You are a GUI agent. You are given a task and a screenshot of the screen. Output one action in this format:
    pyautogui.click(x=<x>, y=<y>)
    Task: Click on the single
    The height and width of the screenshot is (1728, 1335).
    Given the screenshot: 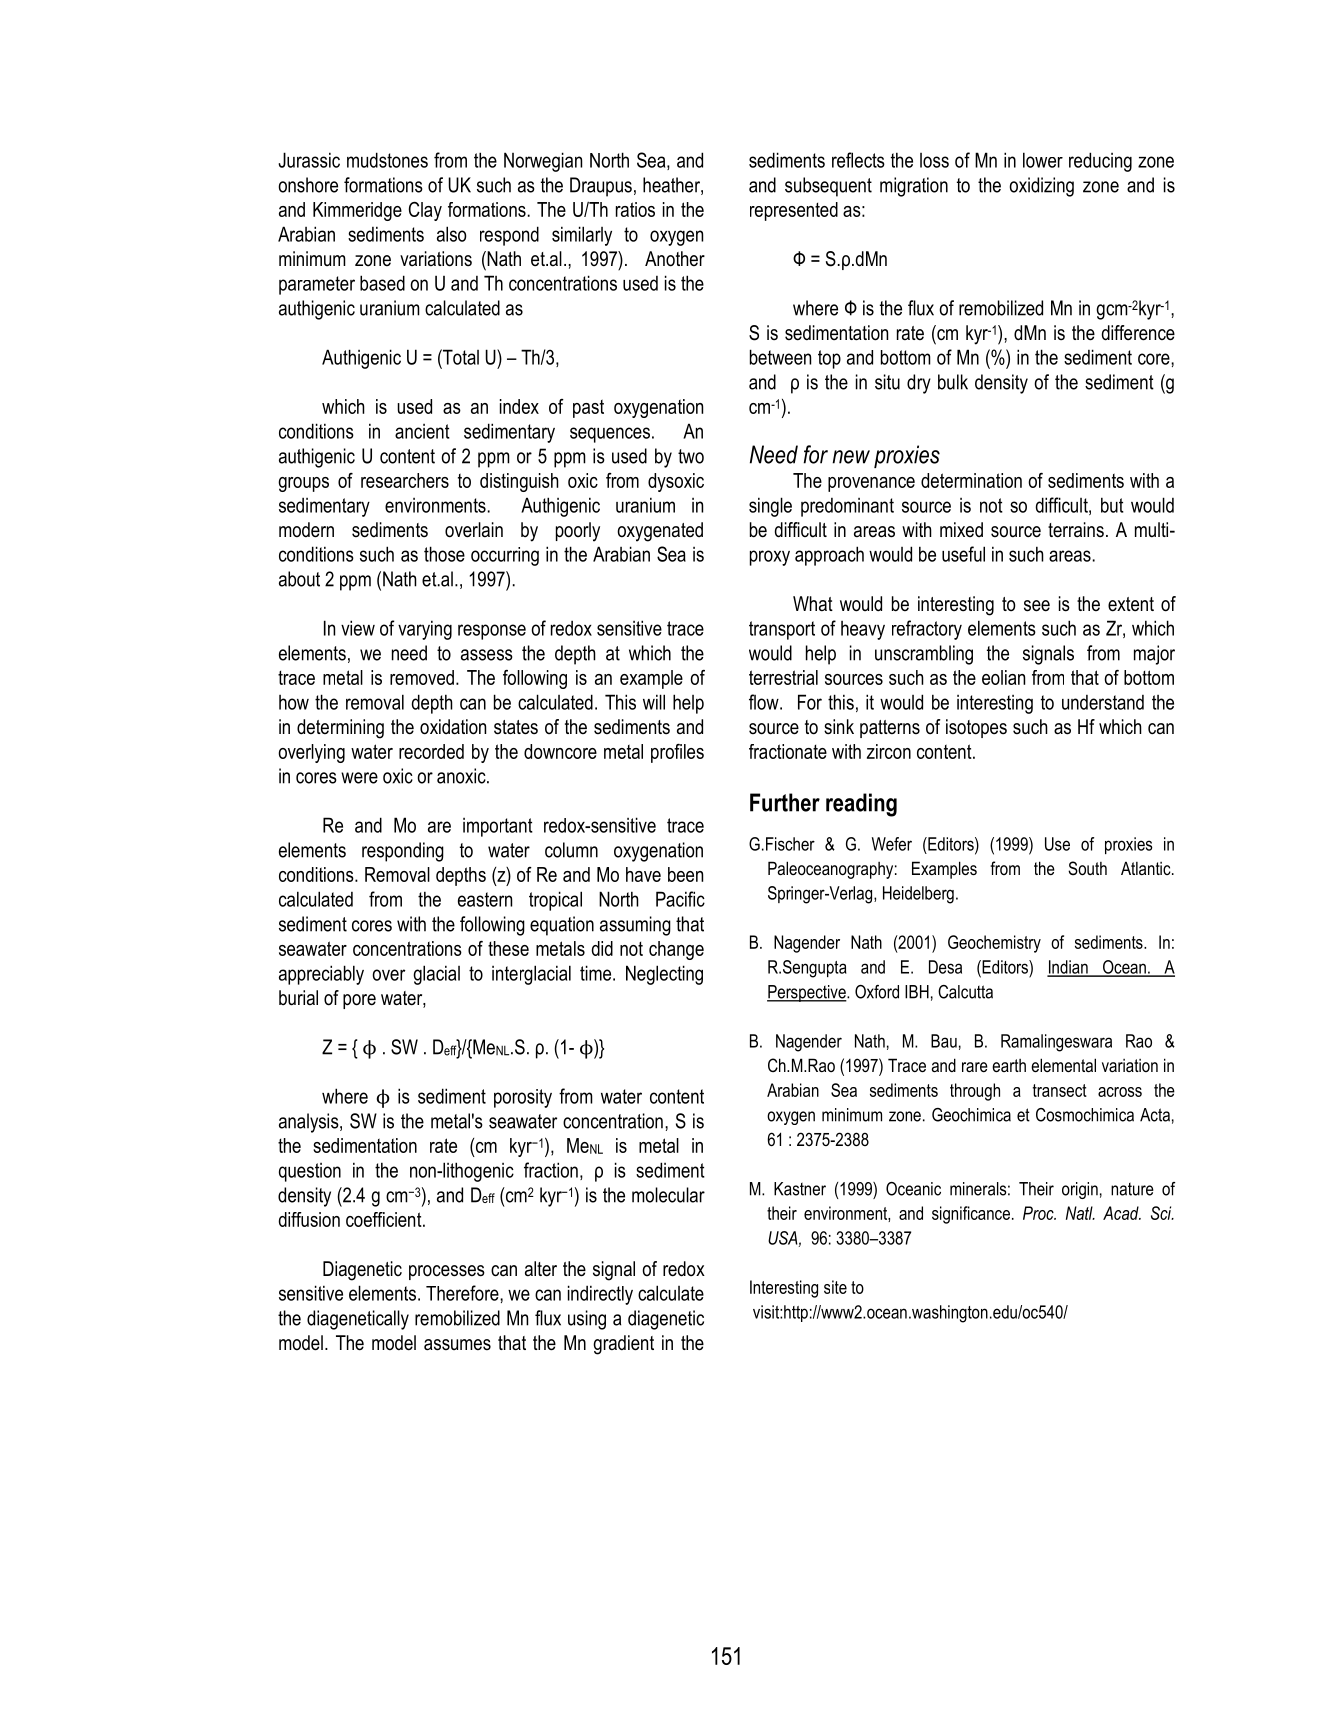 What is the action you would take?
    pyautogui.click(x=770, y=507)
